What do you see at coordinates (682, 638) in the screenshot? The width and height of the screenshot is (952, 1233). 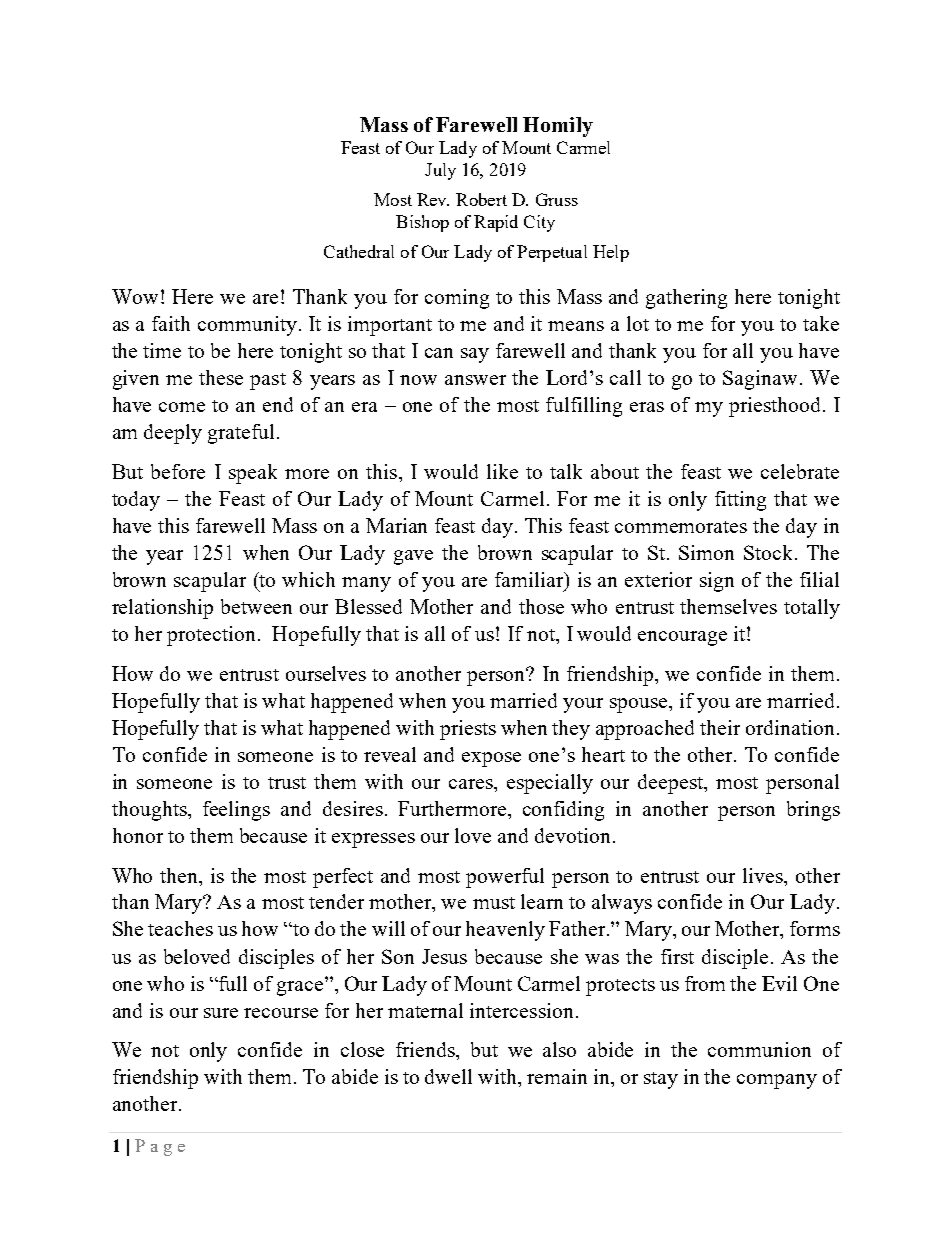 I see `encourage` at bounding box center [682, 638].
